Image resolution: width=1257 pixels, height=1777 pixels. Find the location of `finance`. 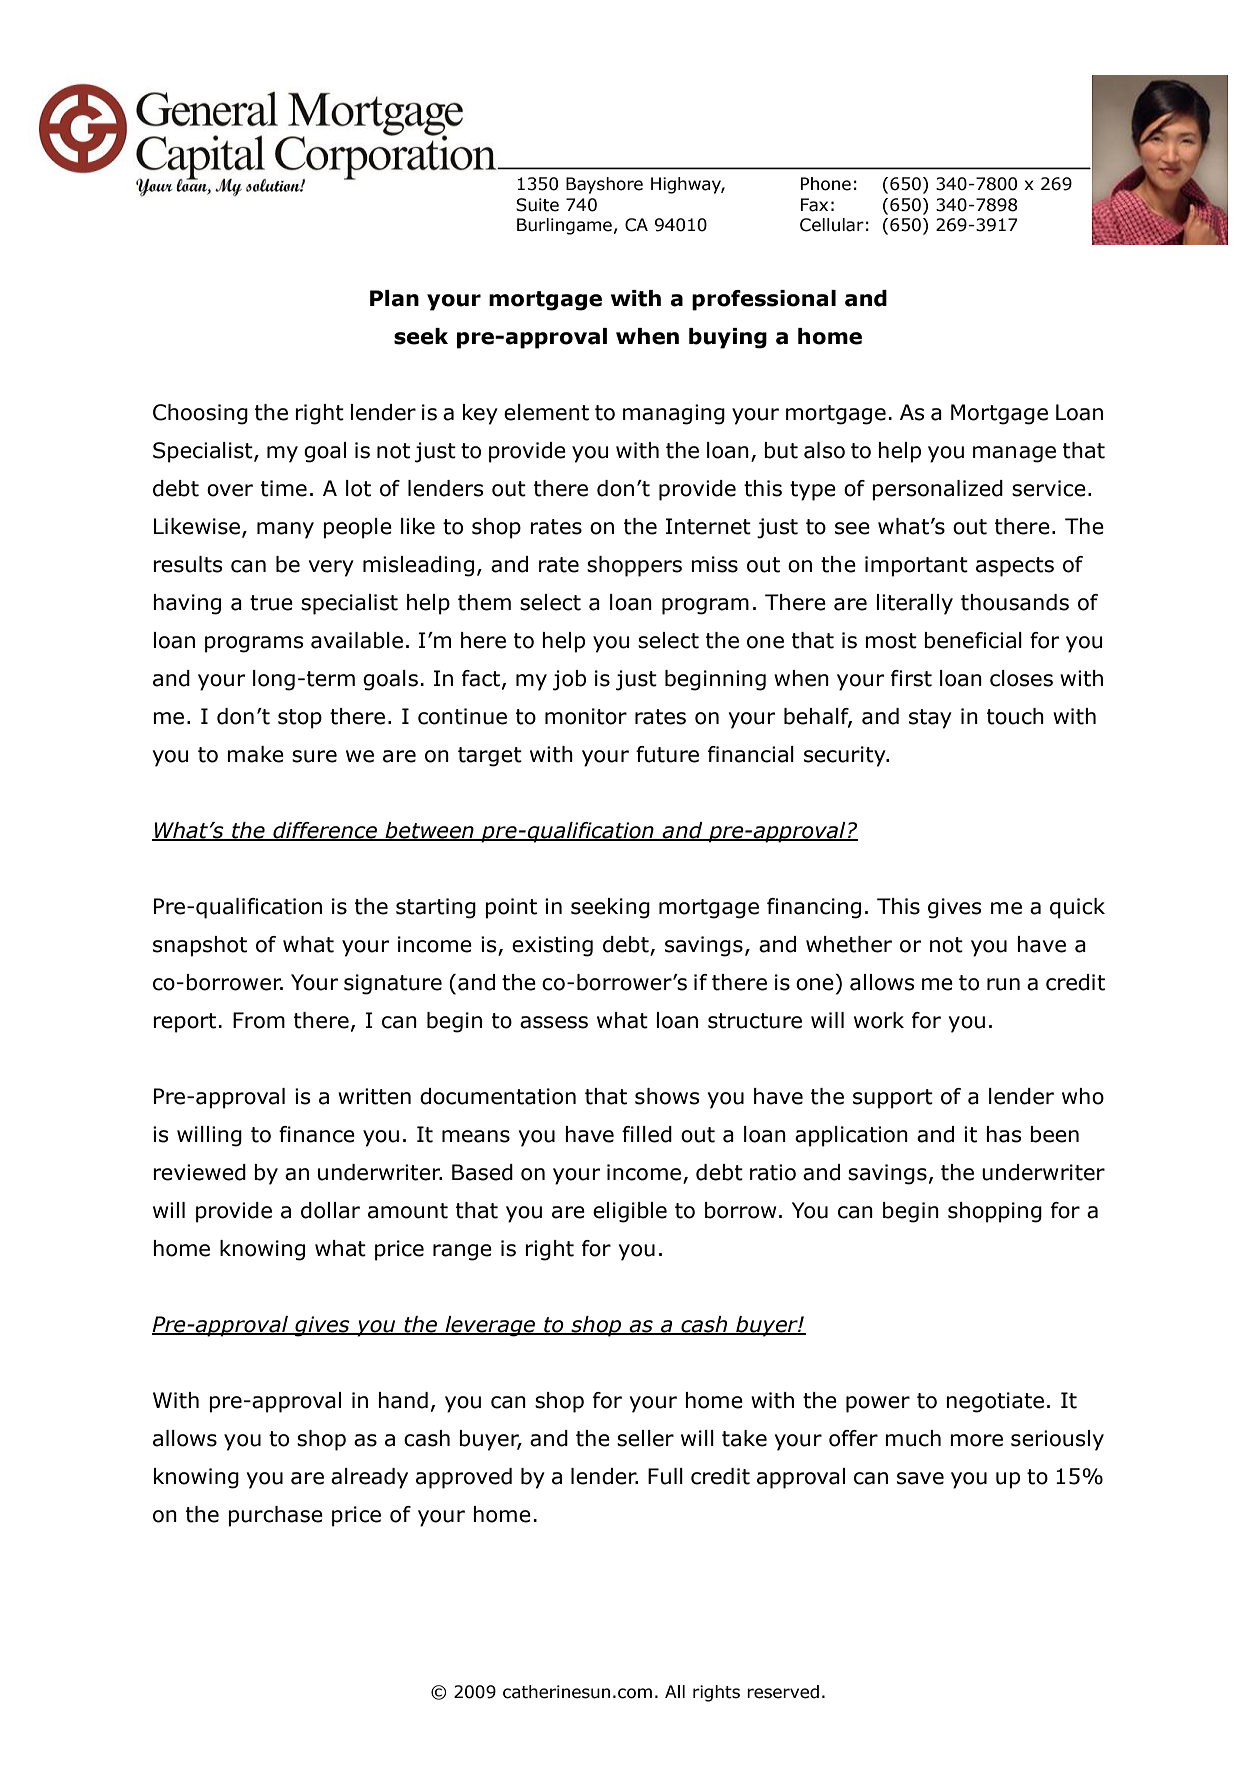

finance is located at coordinates (317, 1134).
